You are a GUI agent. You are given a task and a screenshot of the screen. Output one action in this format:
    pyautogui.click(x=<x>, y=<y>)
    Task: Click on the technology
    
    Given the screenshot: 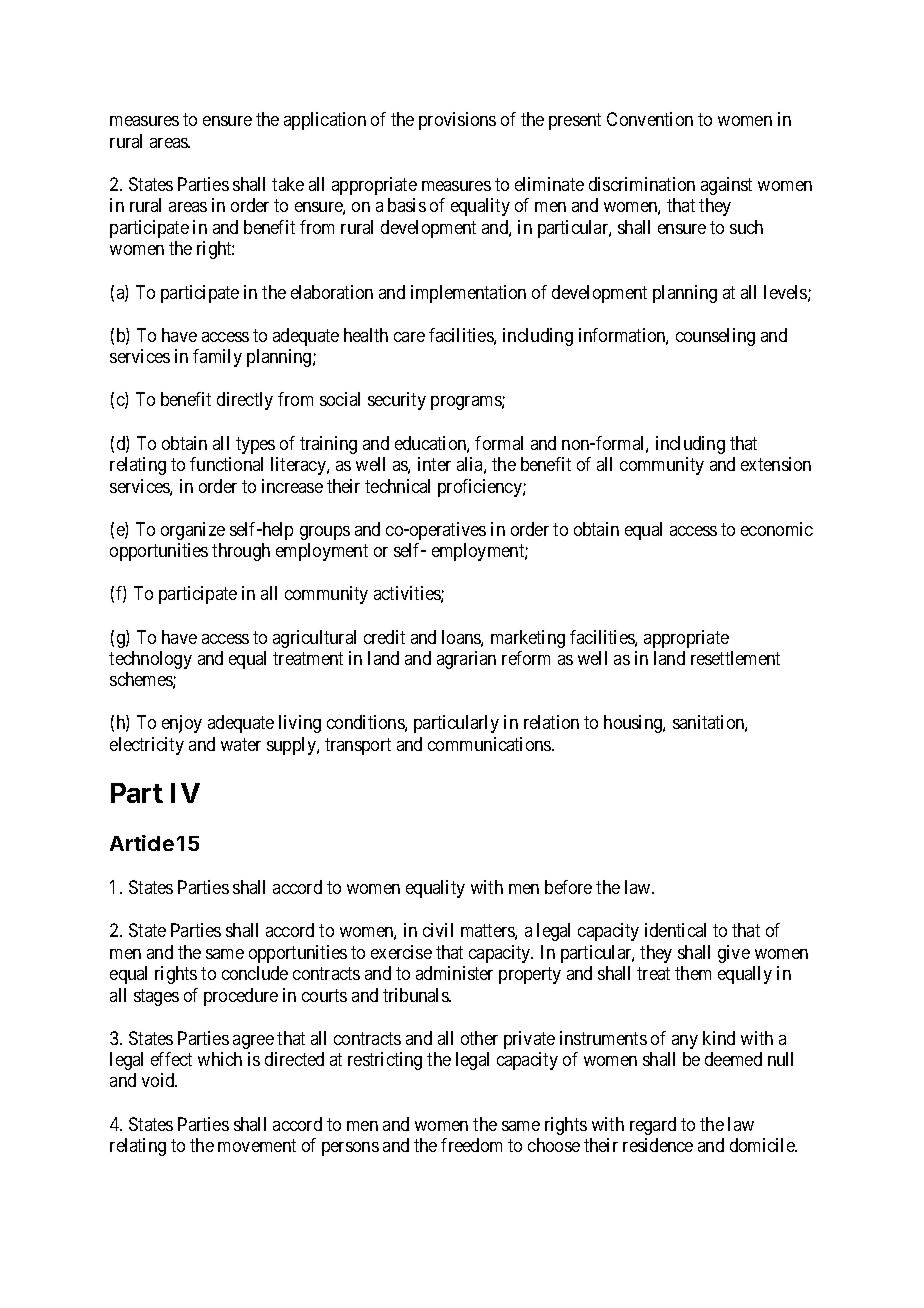 What is the action you would take?
    pyautogui.click(x=150, y=660)
